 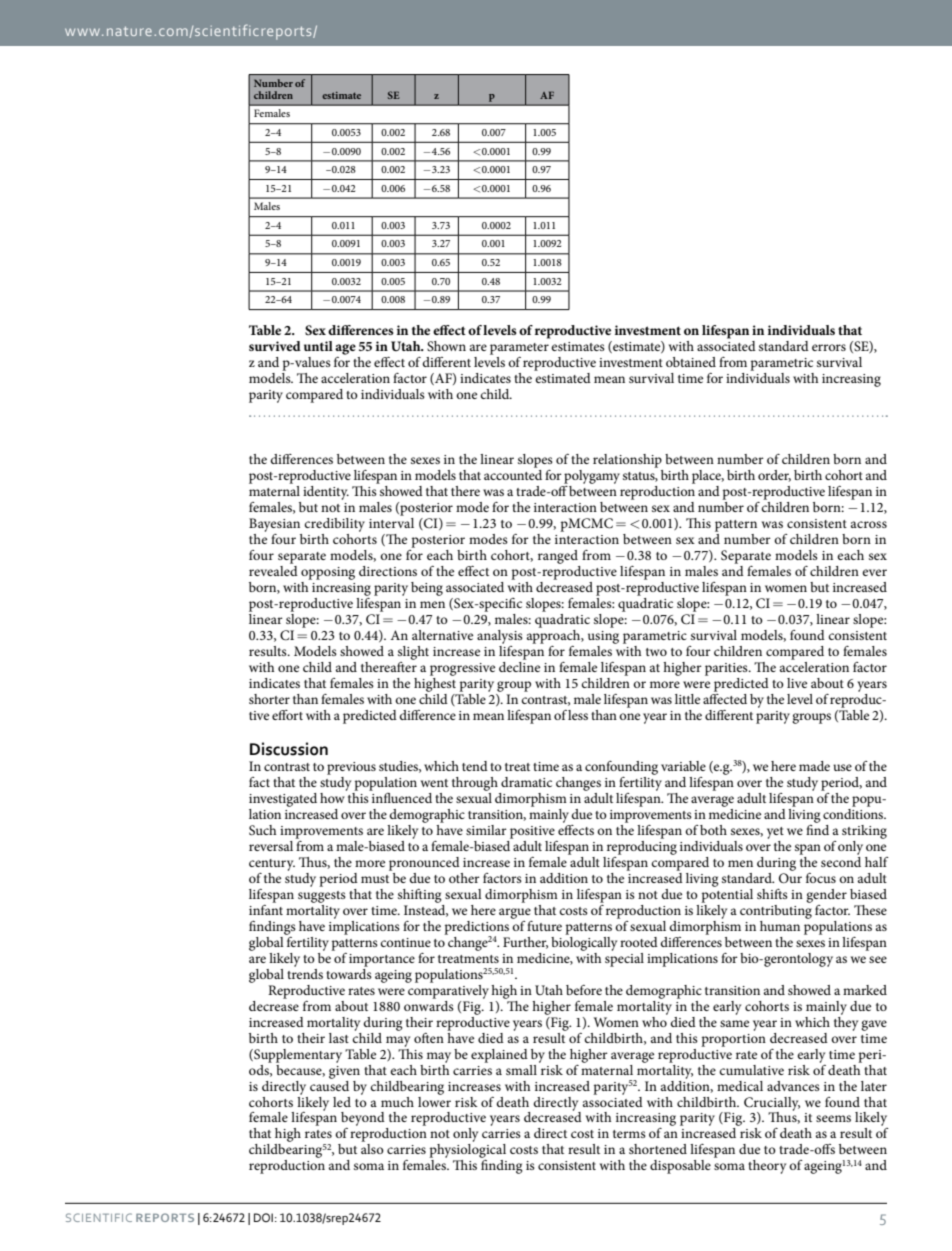 I want to click on errors, so click(x=829, y=347).
